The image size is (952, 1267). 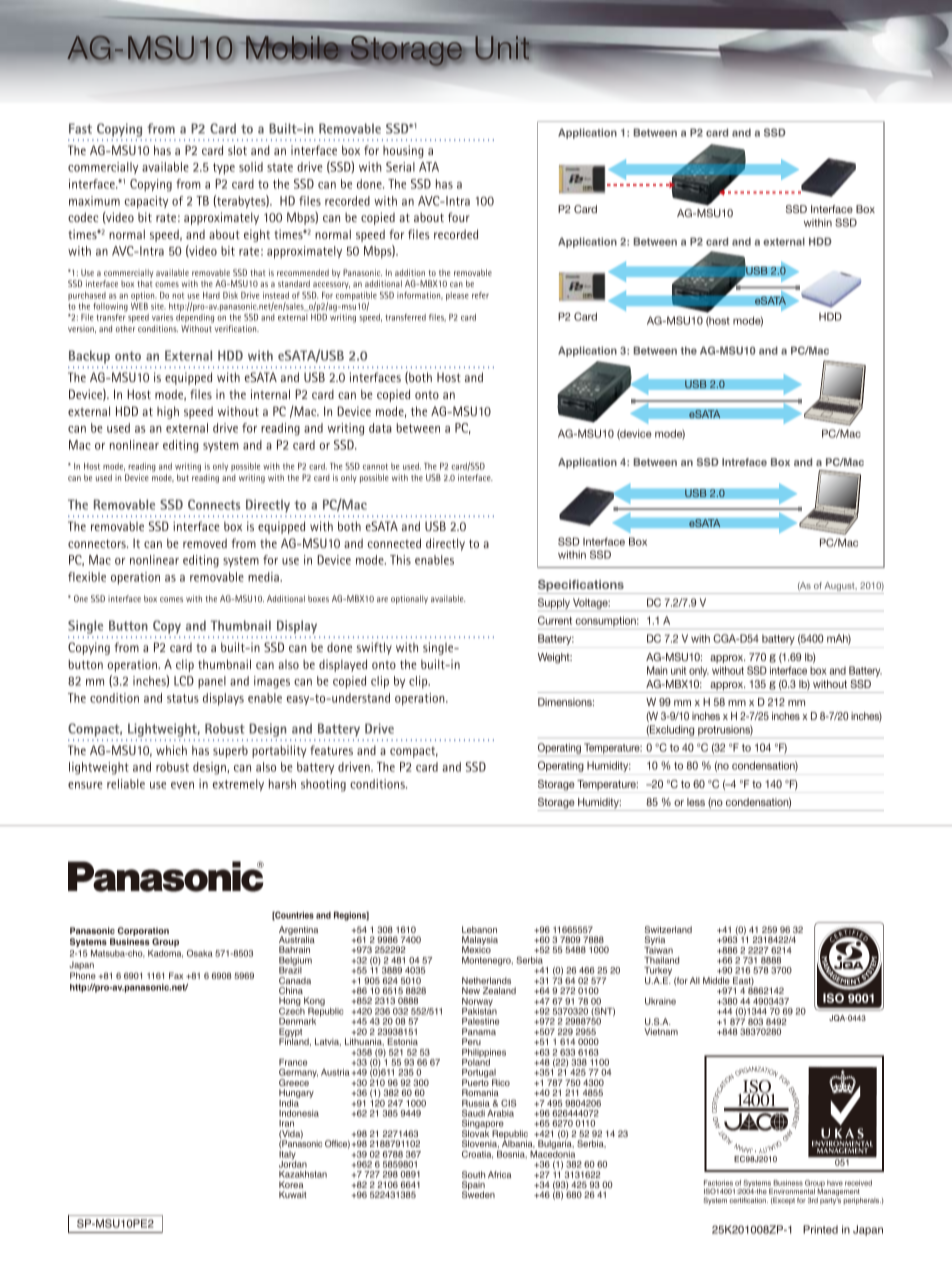 I want to click on housing, so click(x=403, y=151).
